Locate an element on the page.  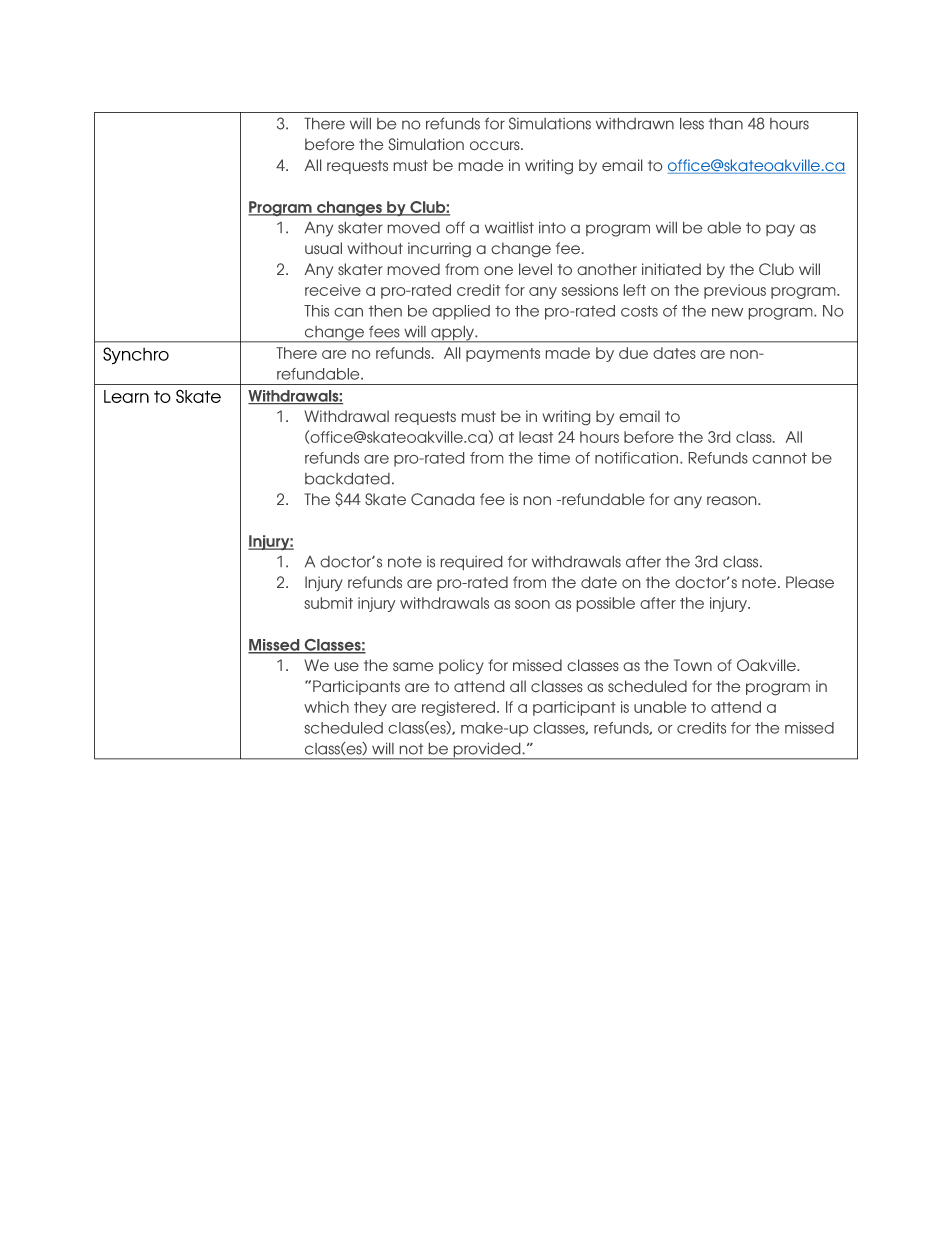
required is located at coordinates (471, 563).
